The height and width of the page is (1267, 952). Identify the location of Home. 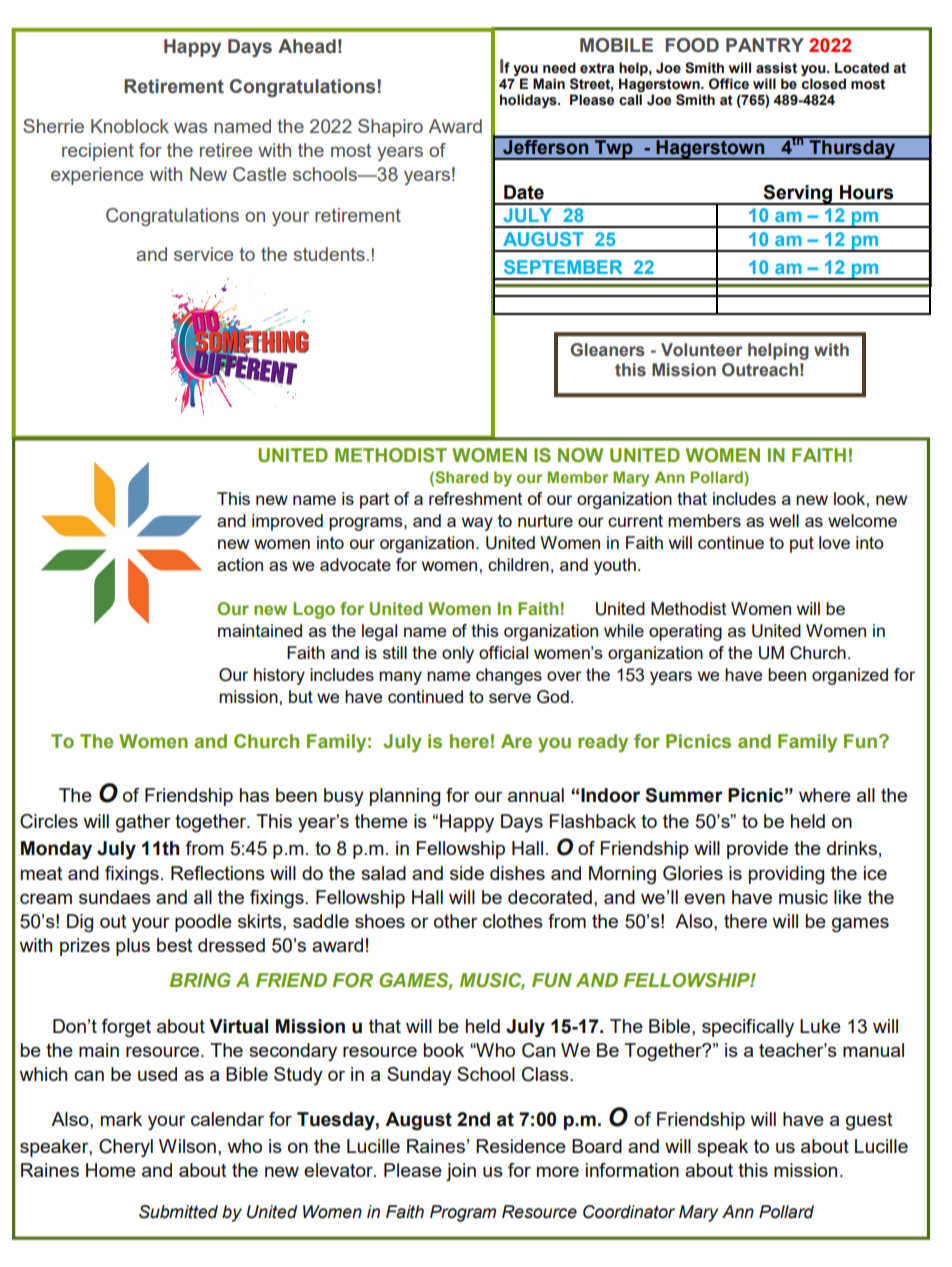
(111, 1170).
